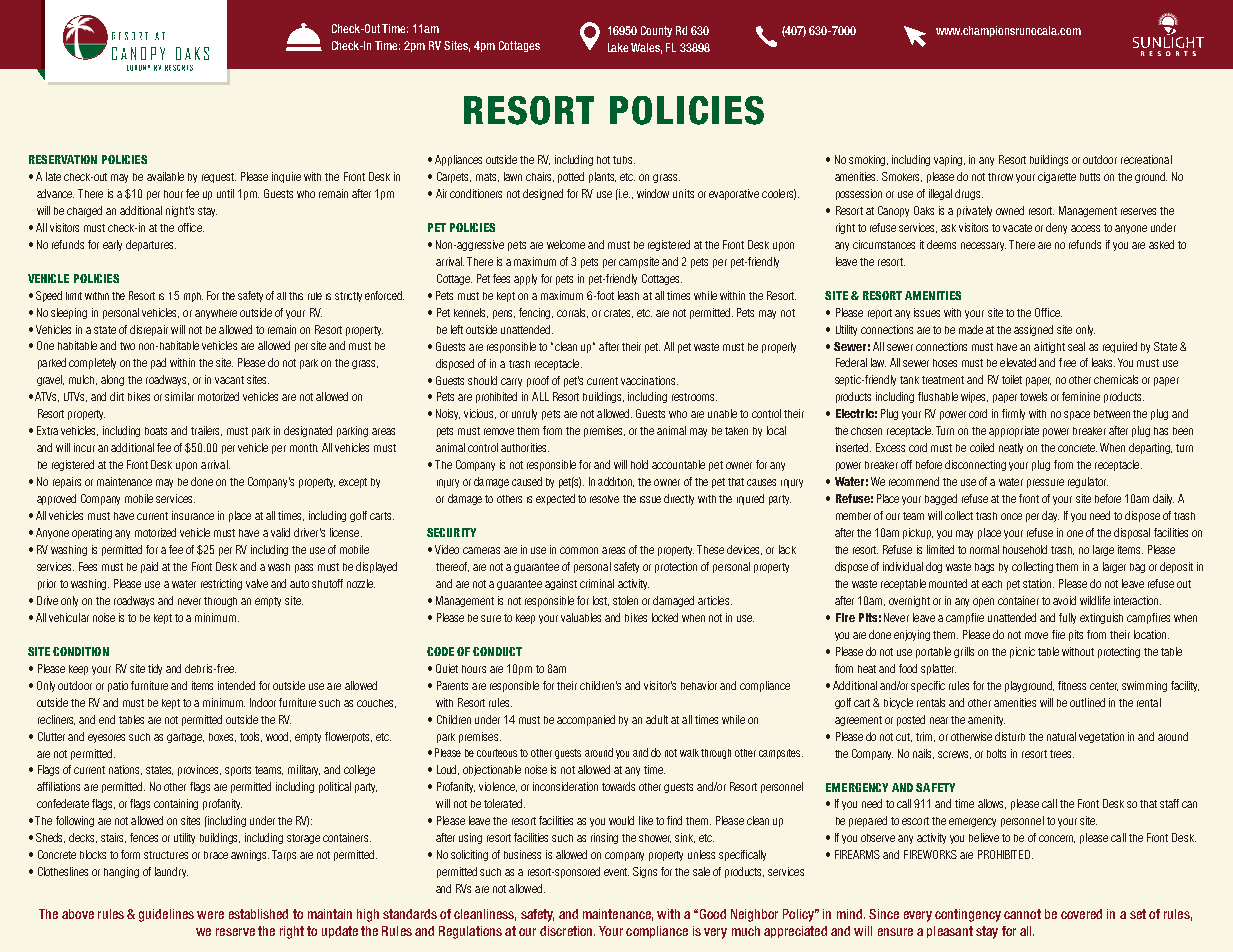 This document has width=1233, height=952. What do you see at coordinates (1049, 347) in the document?
I see `airtight` at bounding box center [1049, 347].
